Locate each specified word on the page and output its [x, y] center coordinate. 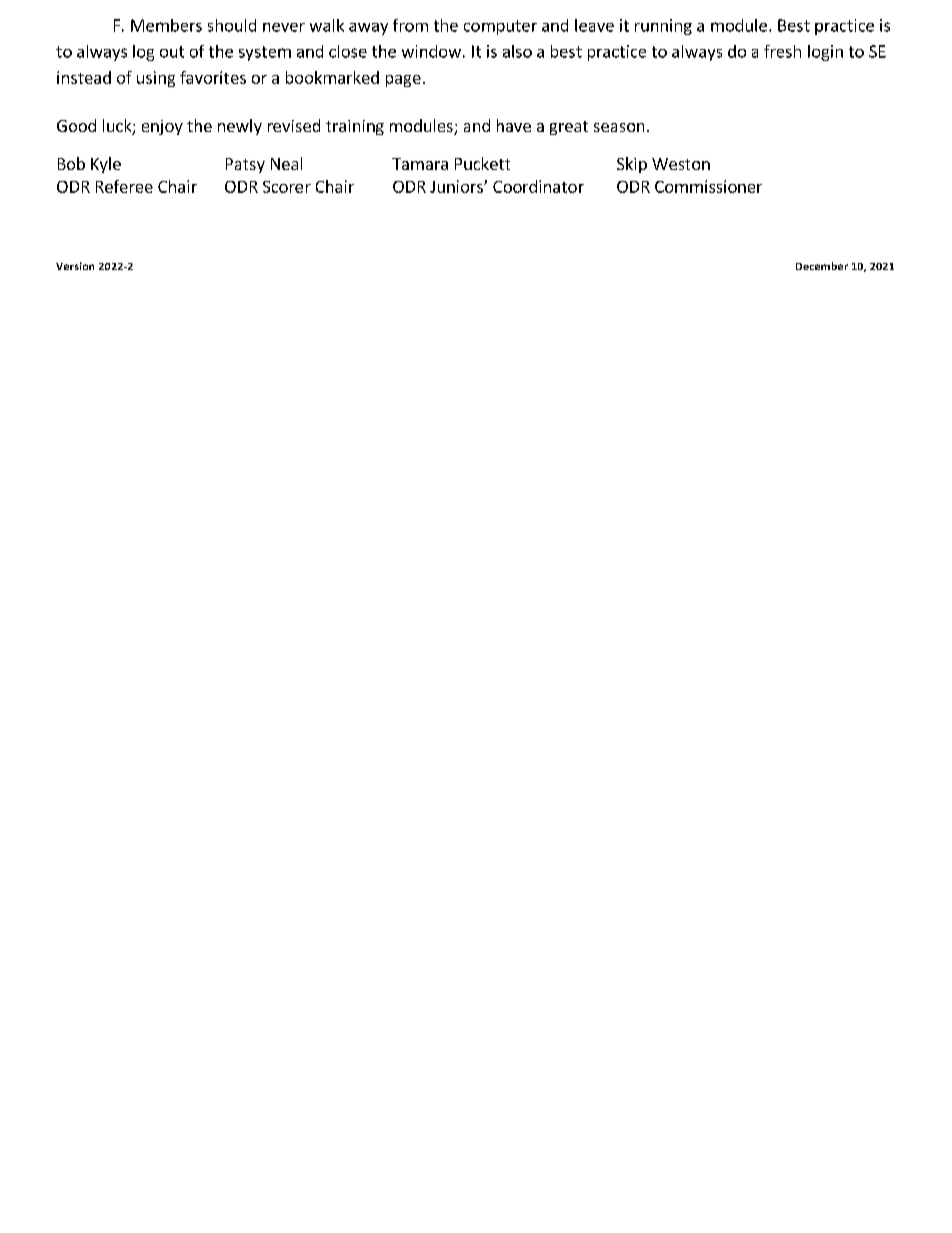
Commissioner [708, 186]
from [410, 25]
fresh [782, 51]
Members [166, 25]
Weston [681, 164]
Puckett [482, 163]
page [403, 81]
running [663, 27]
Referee [124, 186]
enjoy [162, 127]
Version [75, 266]
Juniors [457, 186]
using [156, 79]
